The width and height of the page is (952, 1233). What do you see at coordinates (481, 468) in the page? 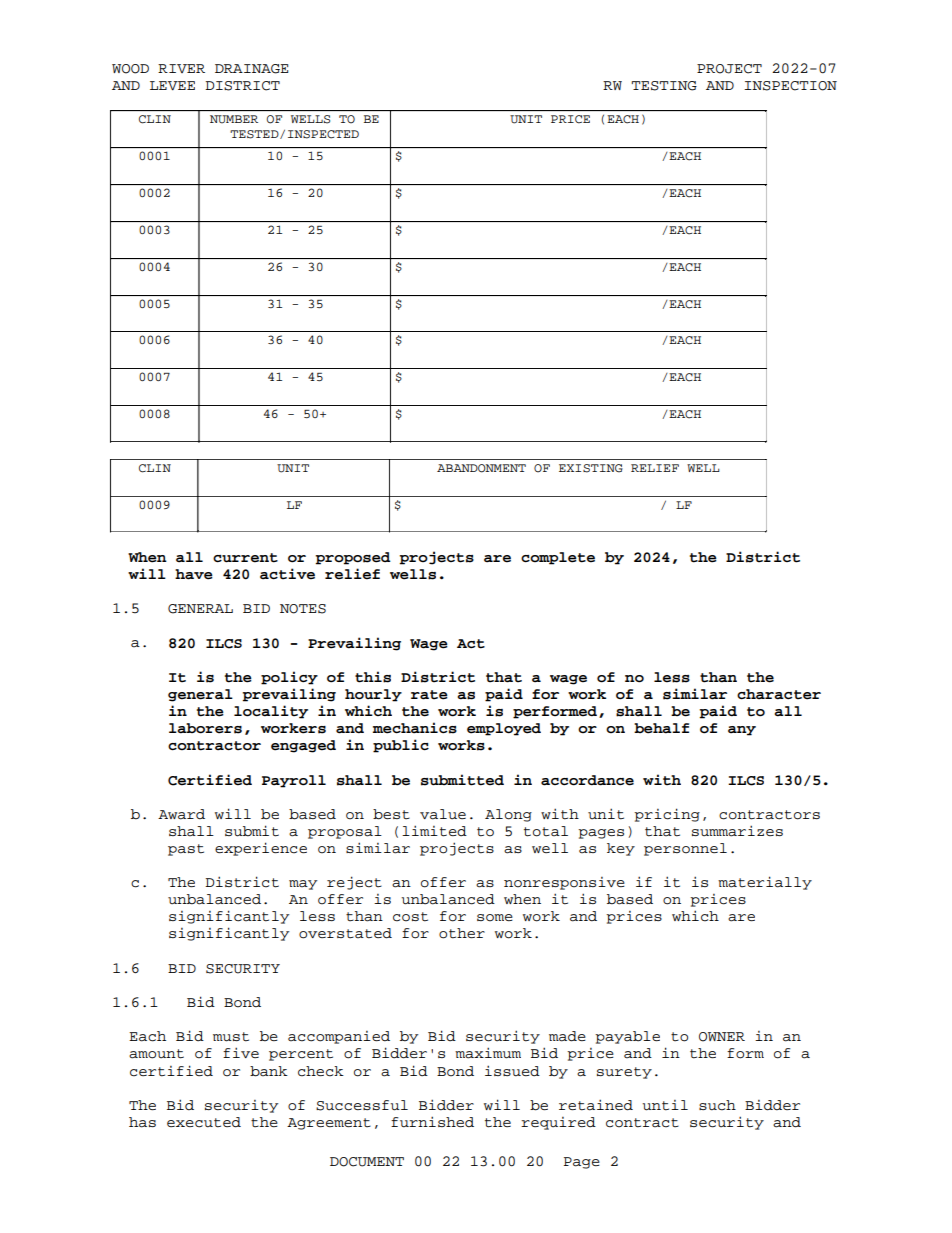
I see `ABANDONMENT` at bounding box center [481, 468].
